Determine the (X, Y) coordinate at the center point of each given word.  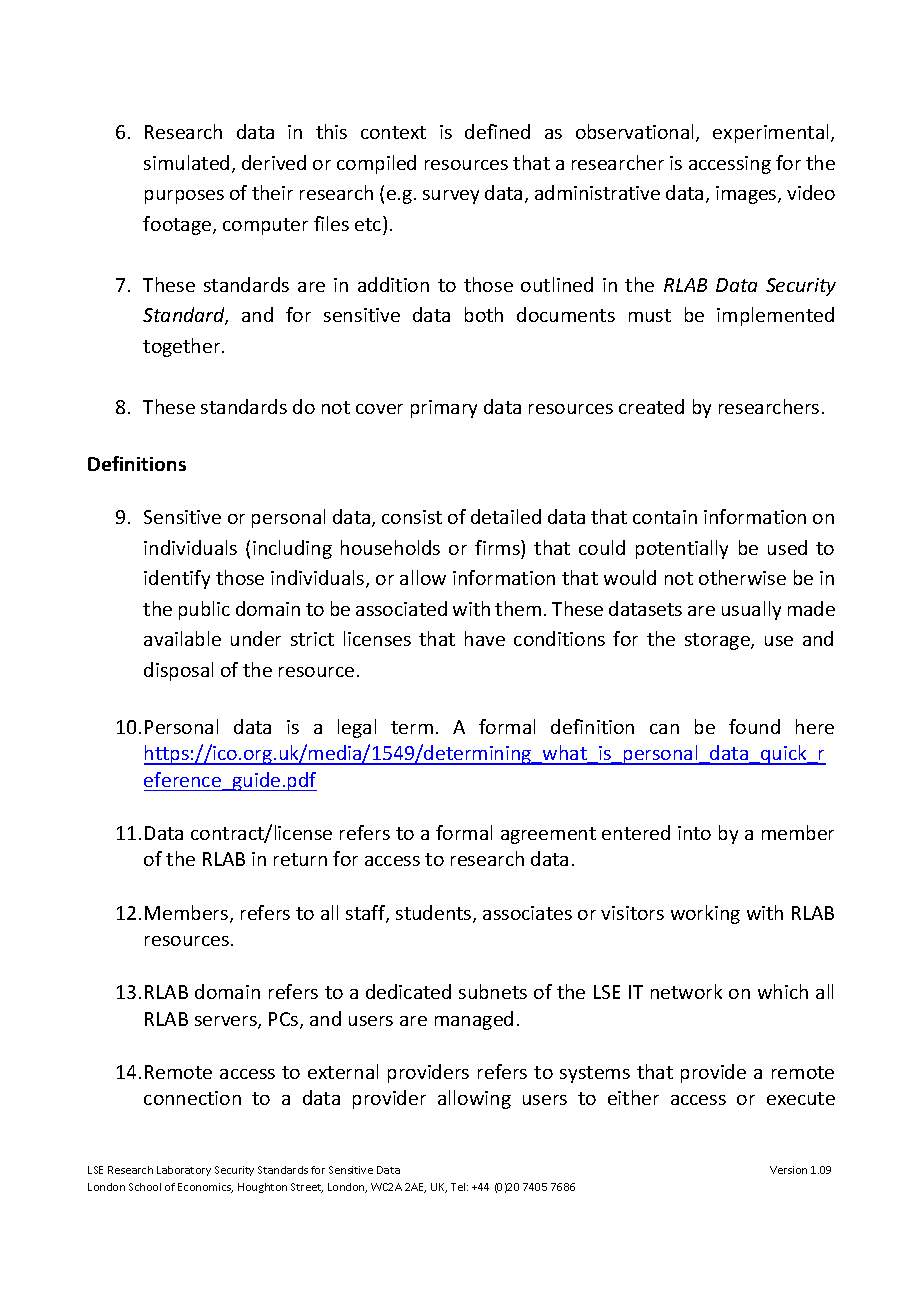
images (747, 195)
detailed (506, 516)
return (300, 859)
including (292, 549)
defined (497, 131)
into (694, 833)
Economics (205, 1188)
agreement (548, 835)
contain (665, 517)
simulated (186, 162)
